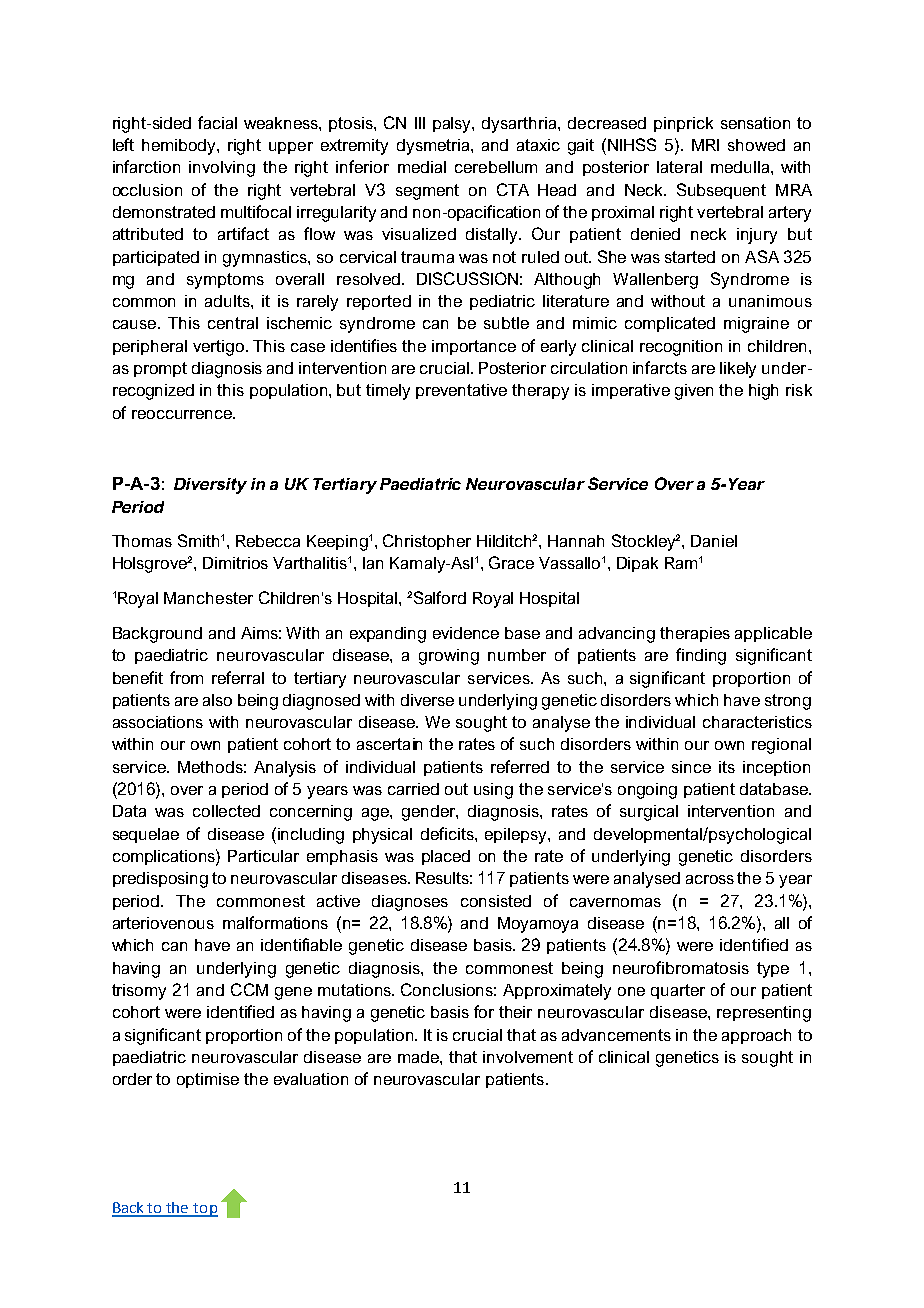 This image has height=1308, width=924. I want to click on therapies, so click(695, 634).
